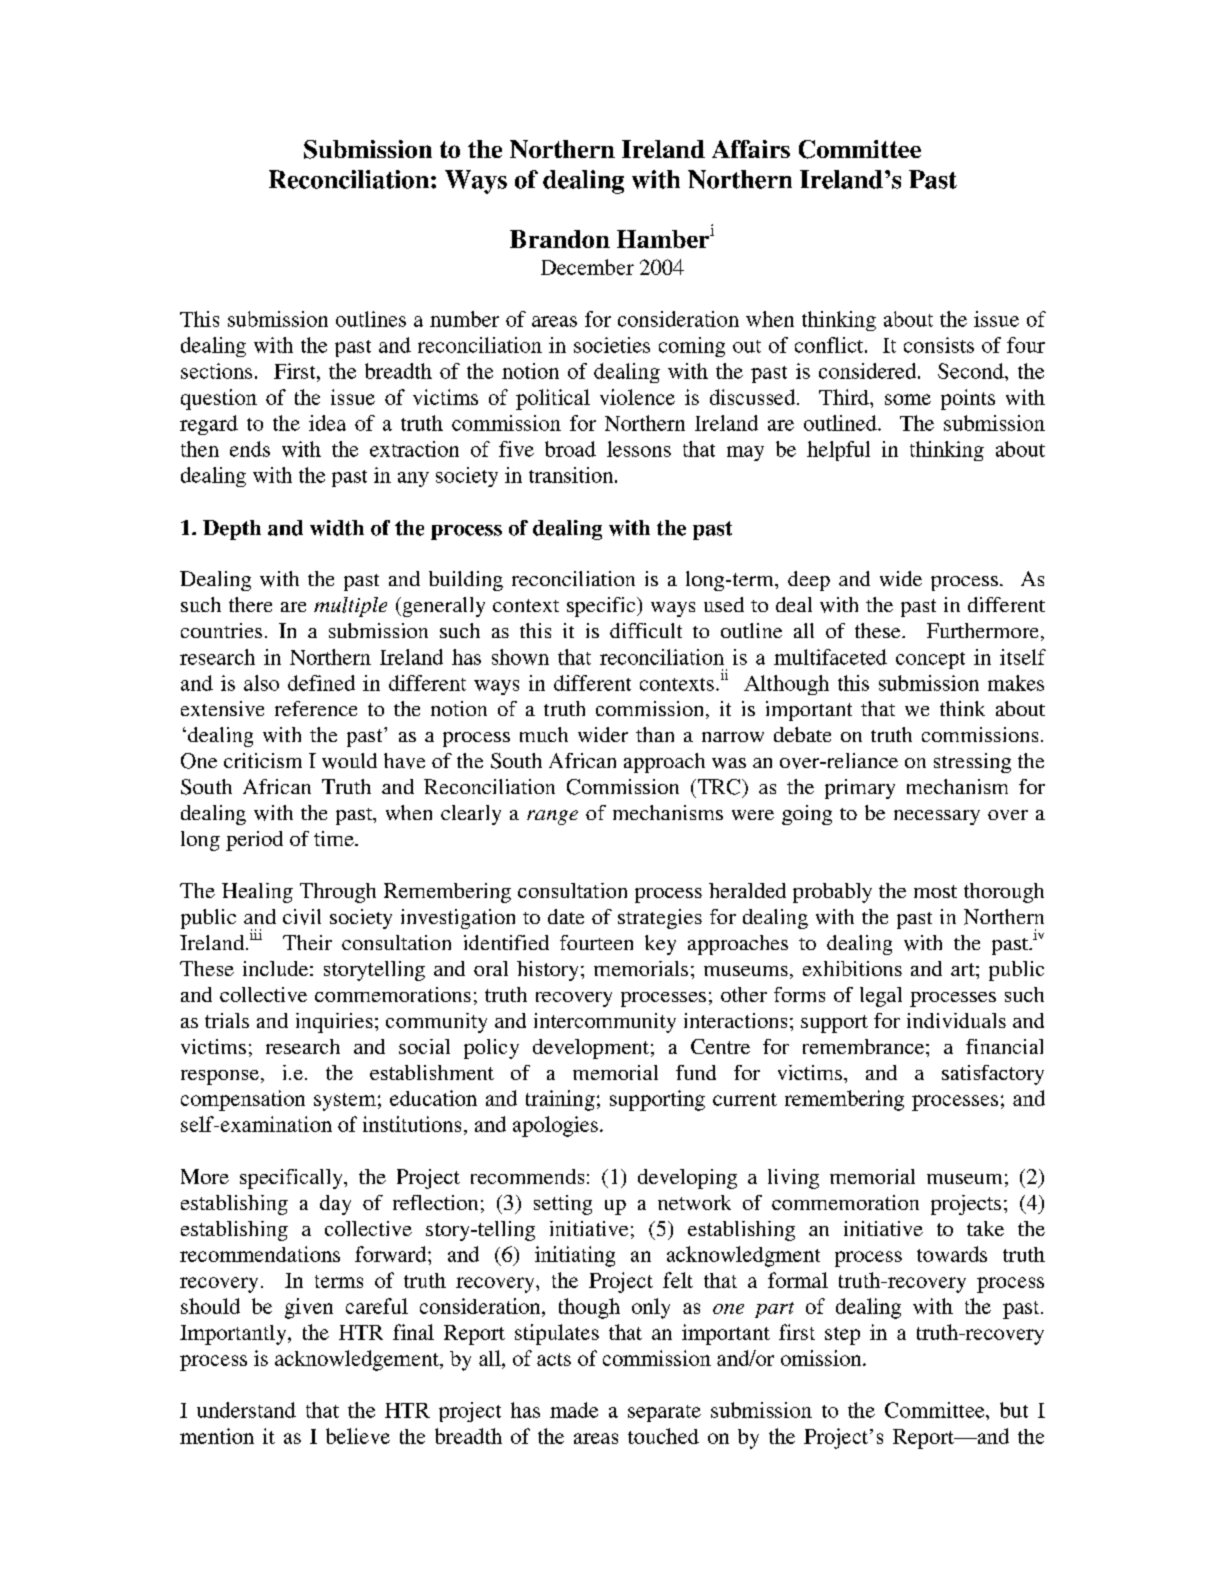  Describe the element at coordinates (751, 149) in the document. I see `Affairs` at that location.
